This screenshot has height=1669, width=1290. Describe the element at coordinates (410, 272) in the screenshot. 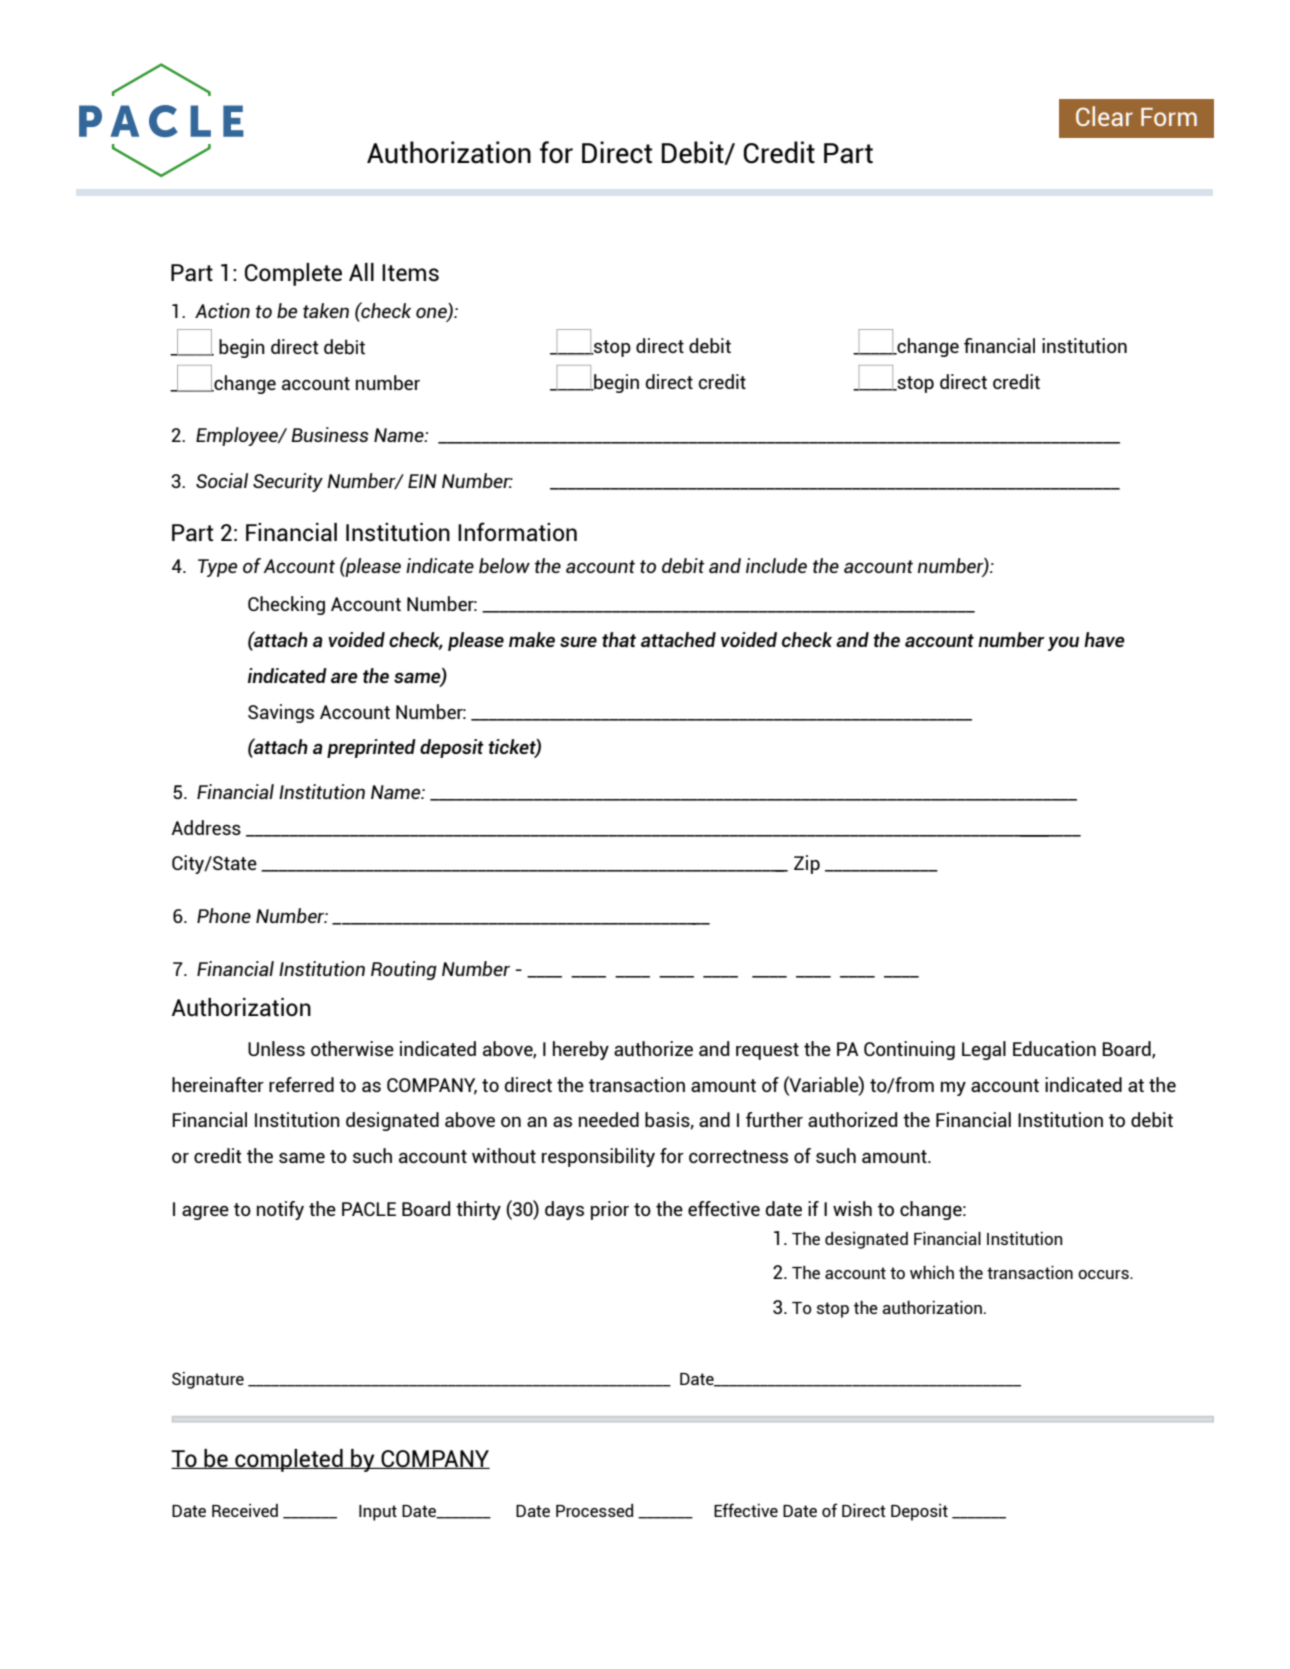

I see `Items` at that location.
